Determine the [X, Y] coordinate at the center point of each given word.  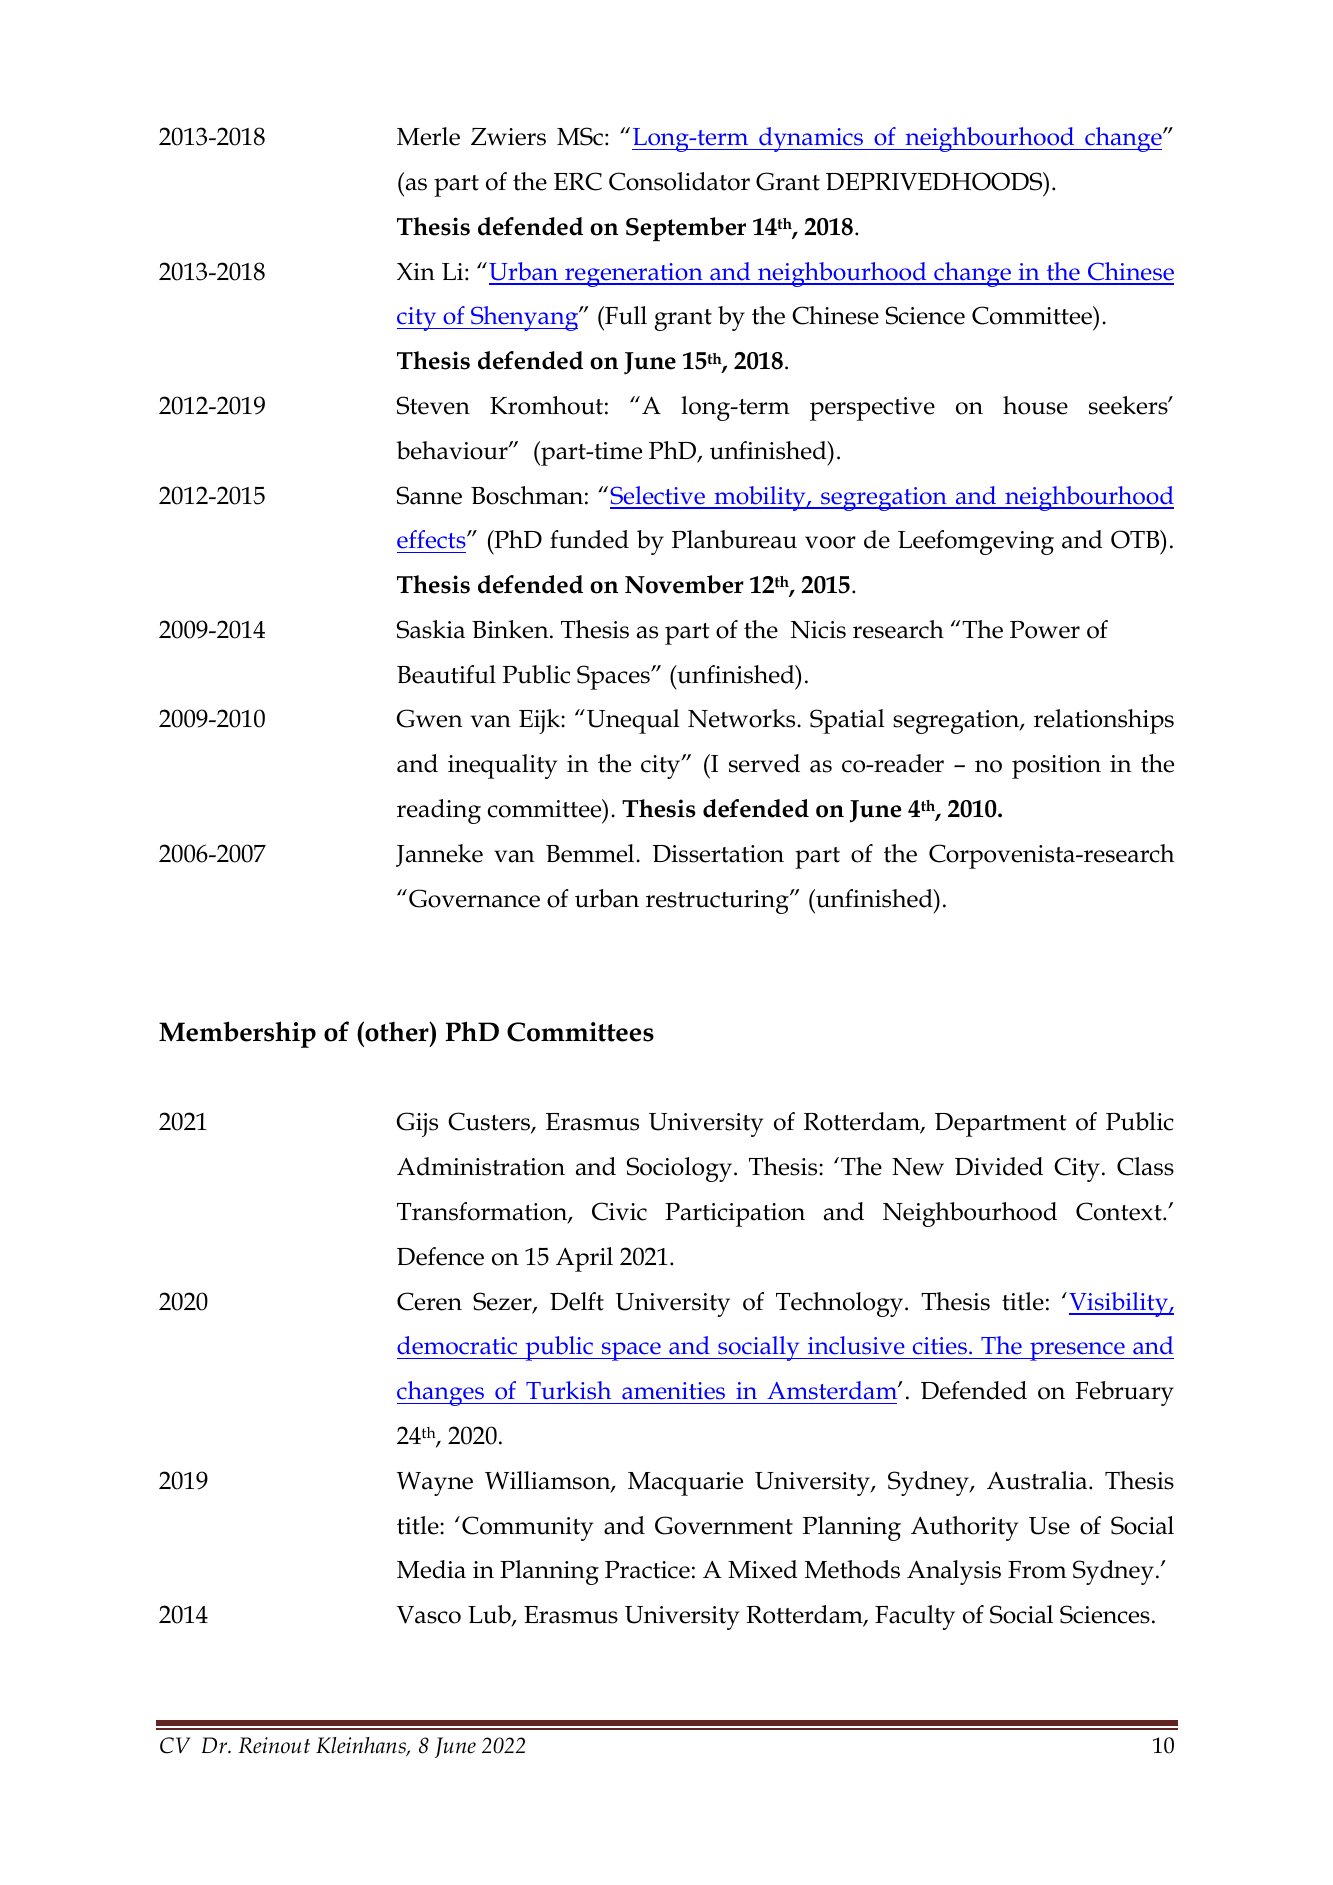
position [1056, 767]
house [1035, 405]
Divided [999, 1166]
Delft [577, 1301]
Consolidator [679, 181]
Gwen [430, 718]
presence [1077, 1351]
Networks [743, 718]
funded [589, 539]
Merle [428, 136]
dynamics [811, 139]
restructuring [718, 902]
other [397, 1031]
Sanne [429, 495]
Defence [440, 1256]
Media [431, 1569]
